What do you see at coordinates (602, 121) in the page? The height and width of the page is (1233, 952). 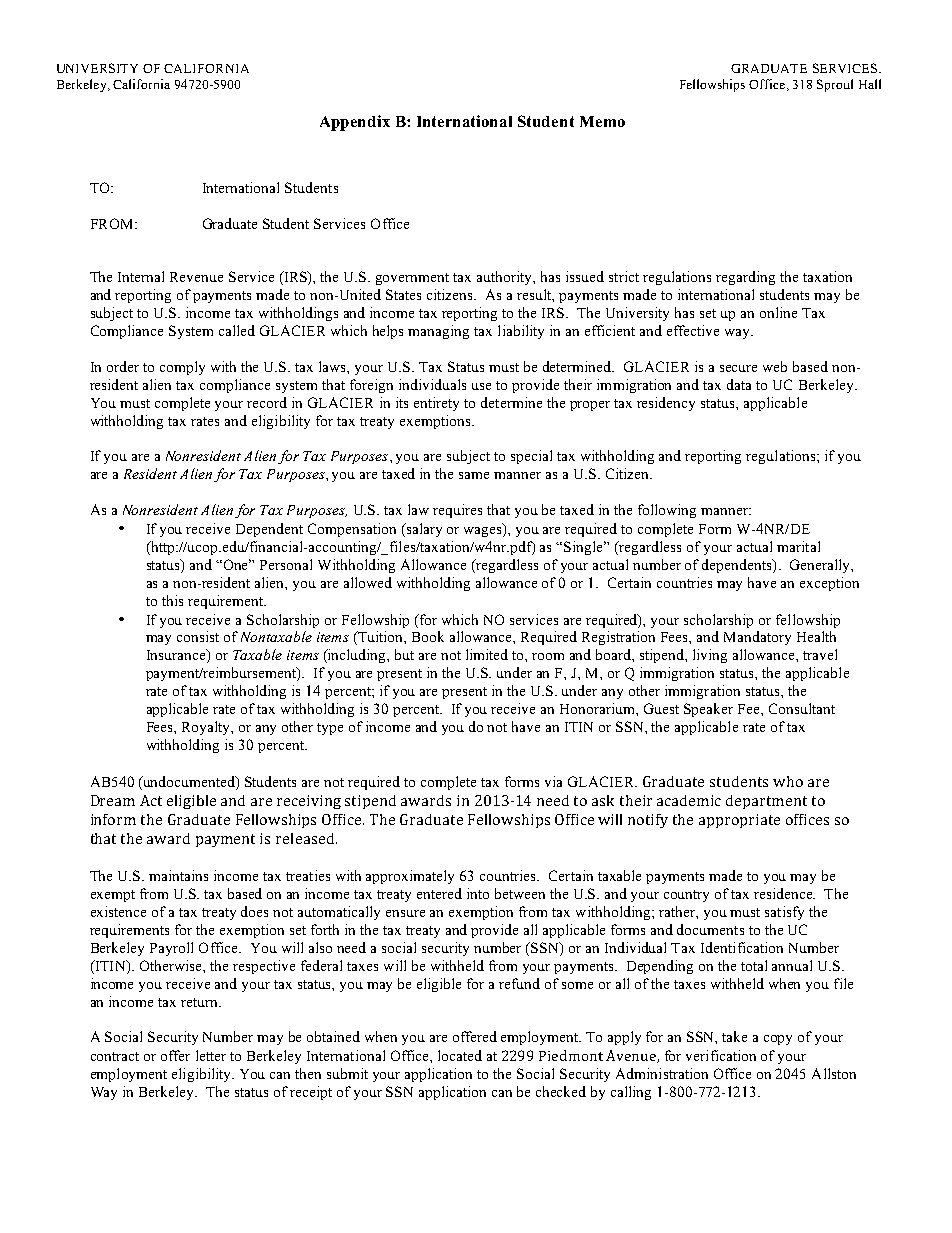 I see `Memo` at bounding box center [602, 121].
